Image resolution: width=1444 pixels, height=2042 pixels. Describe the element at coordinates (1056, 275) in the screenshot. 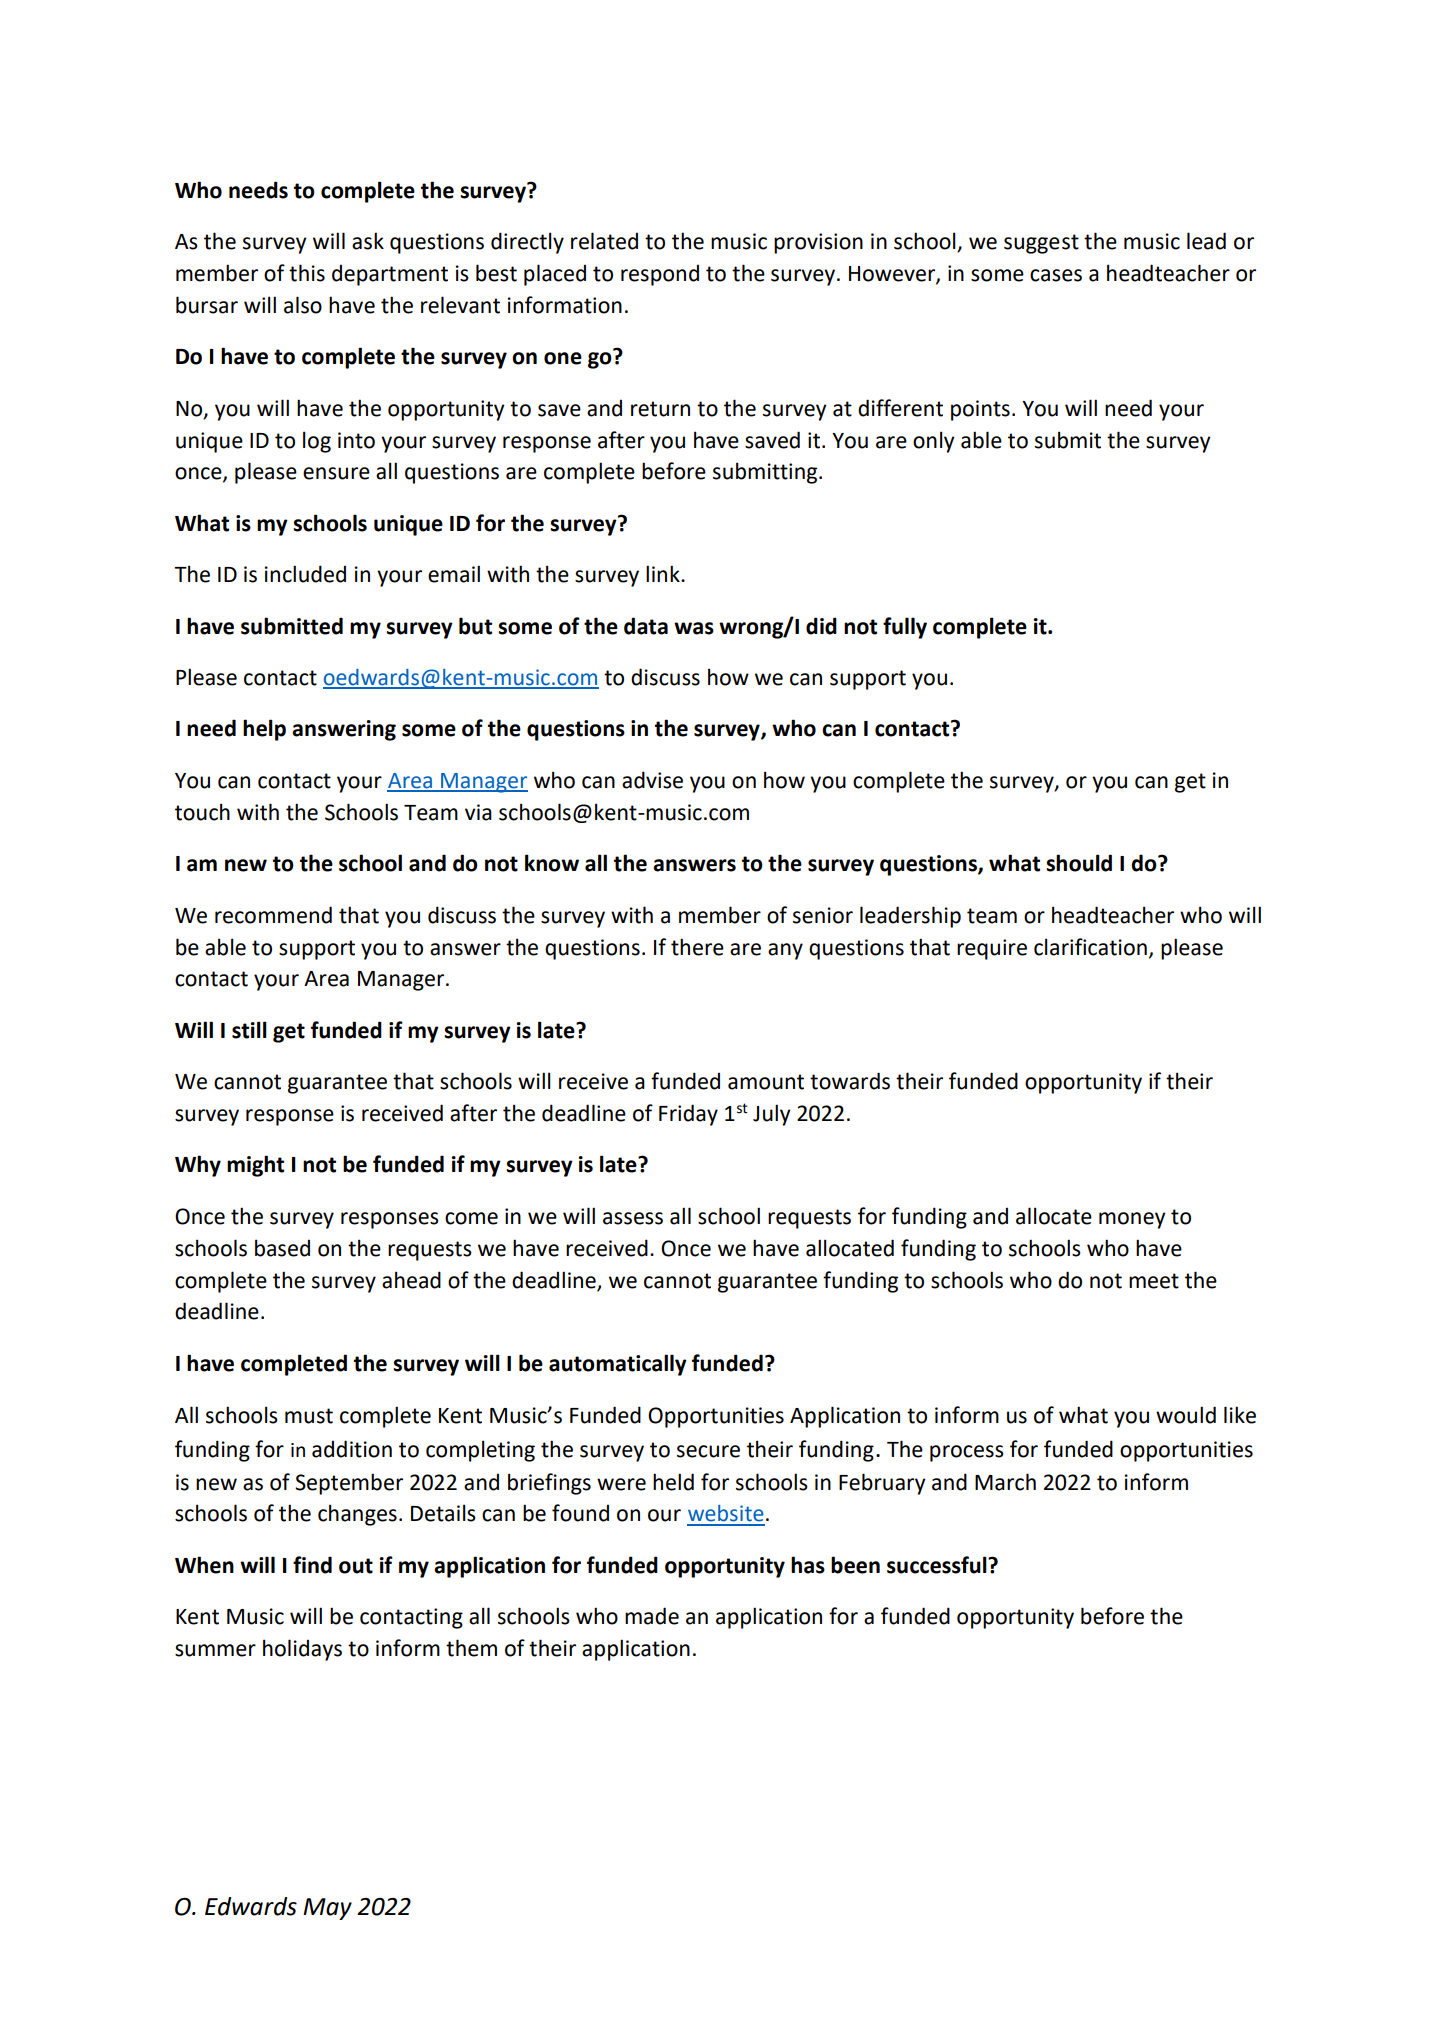

I see `cases` at that location.
